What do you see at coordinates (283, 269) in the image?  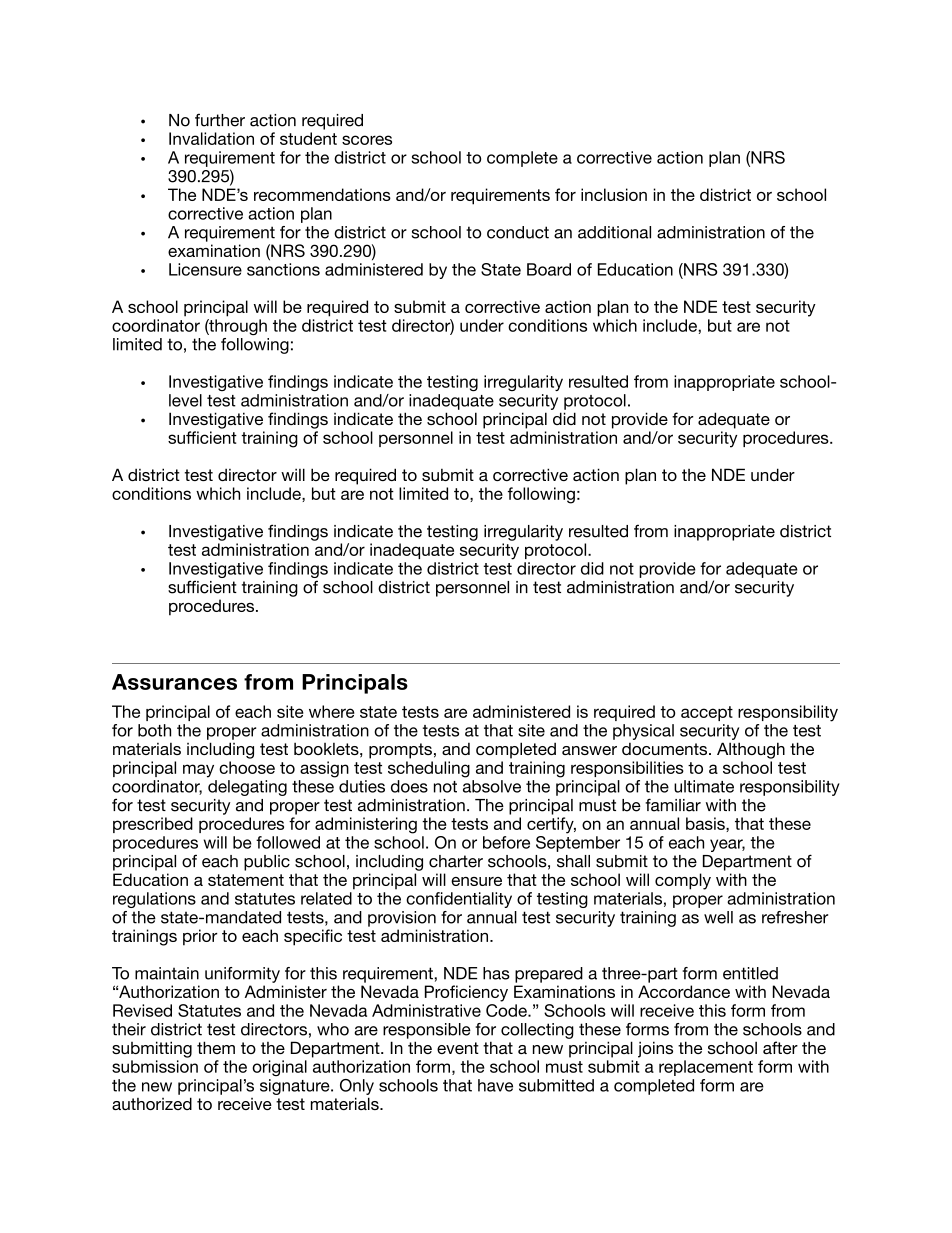 I see `sanctions` at bounding box center [283, 269].
